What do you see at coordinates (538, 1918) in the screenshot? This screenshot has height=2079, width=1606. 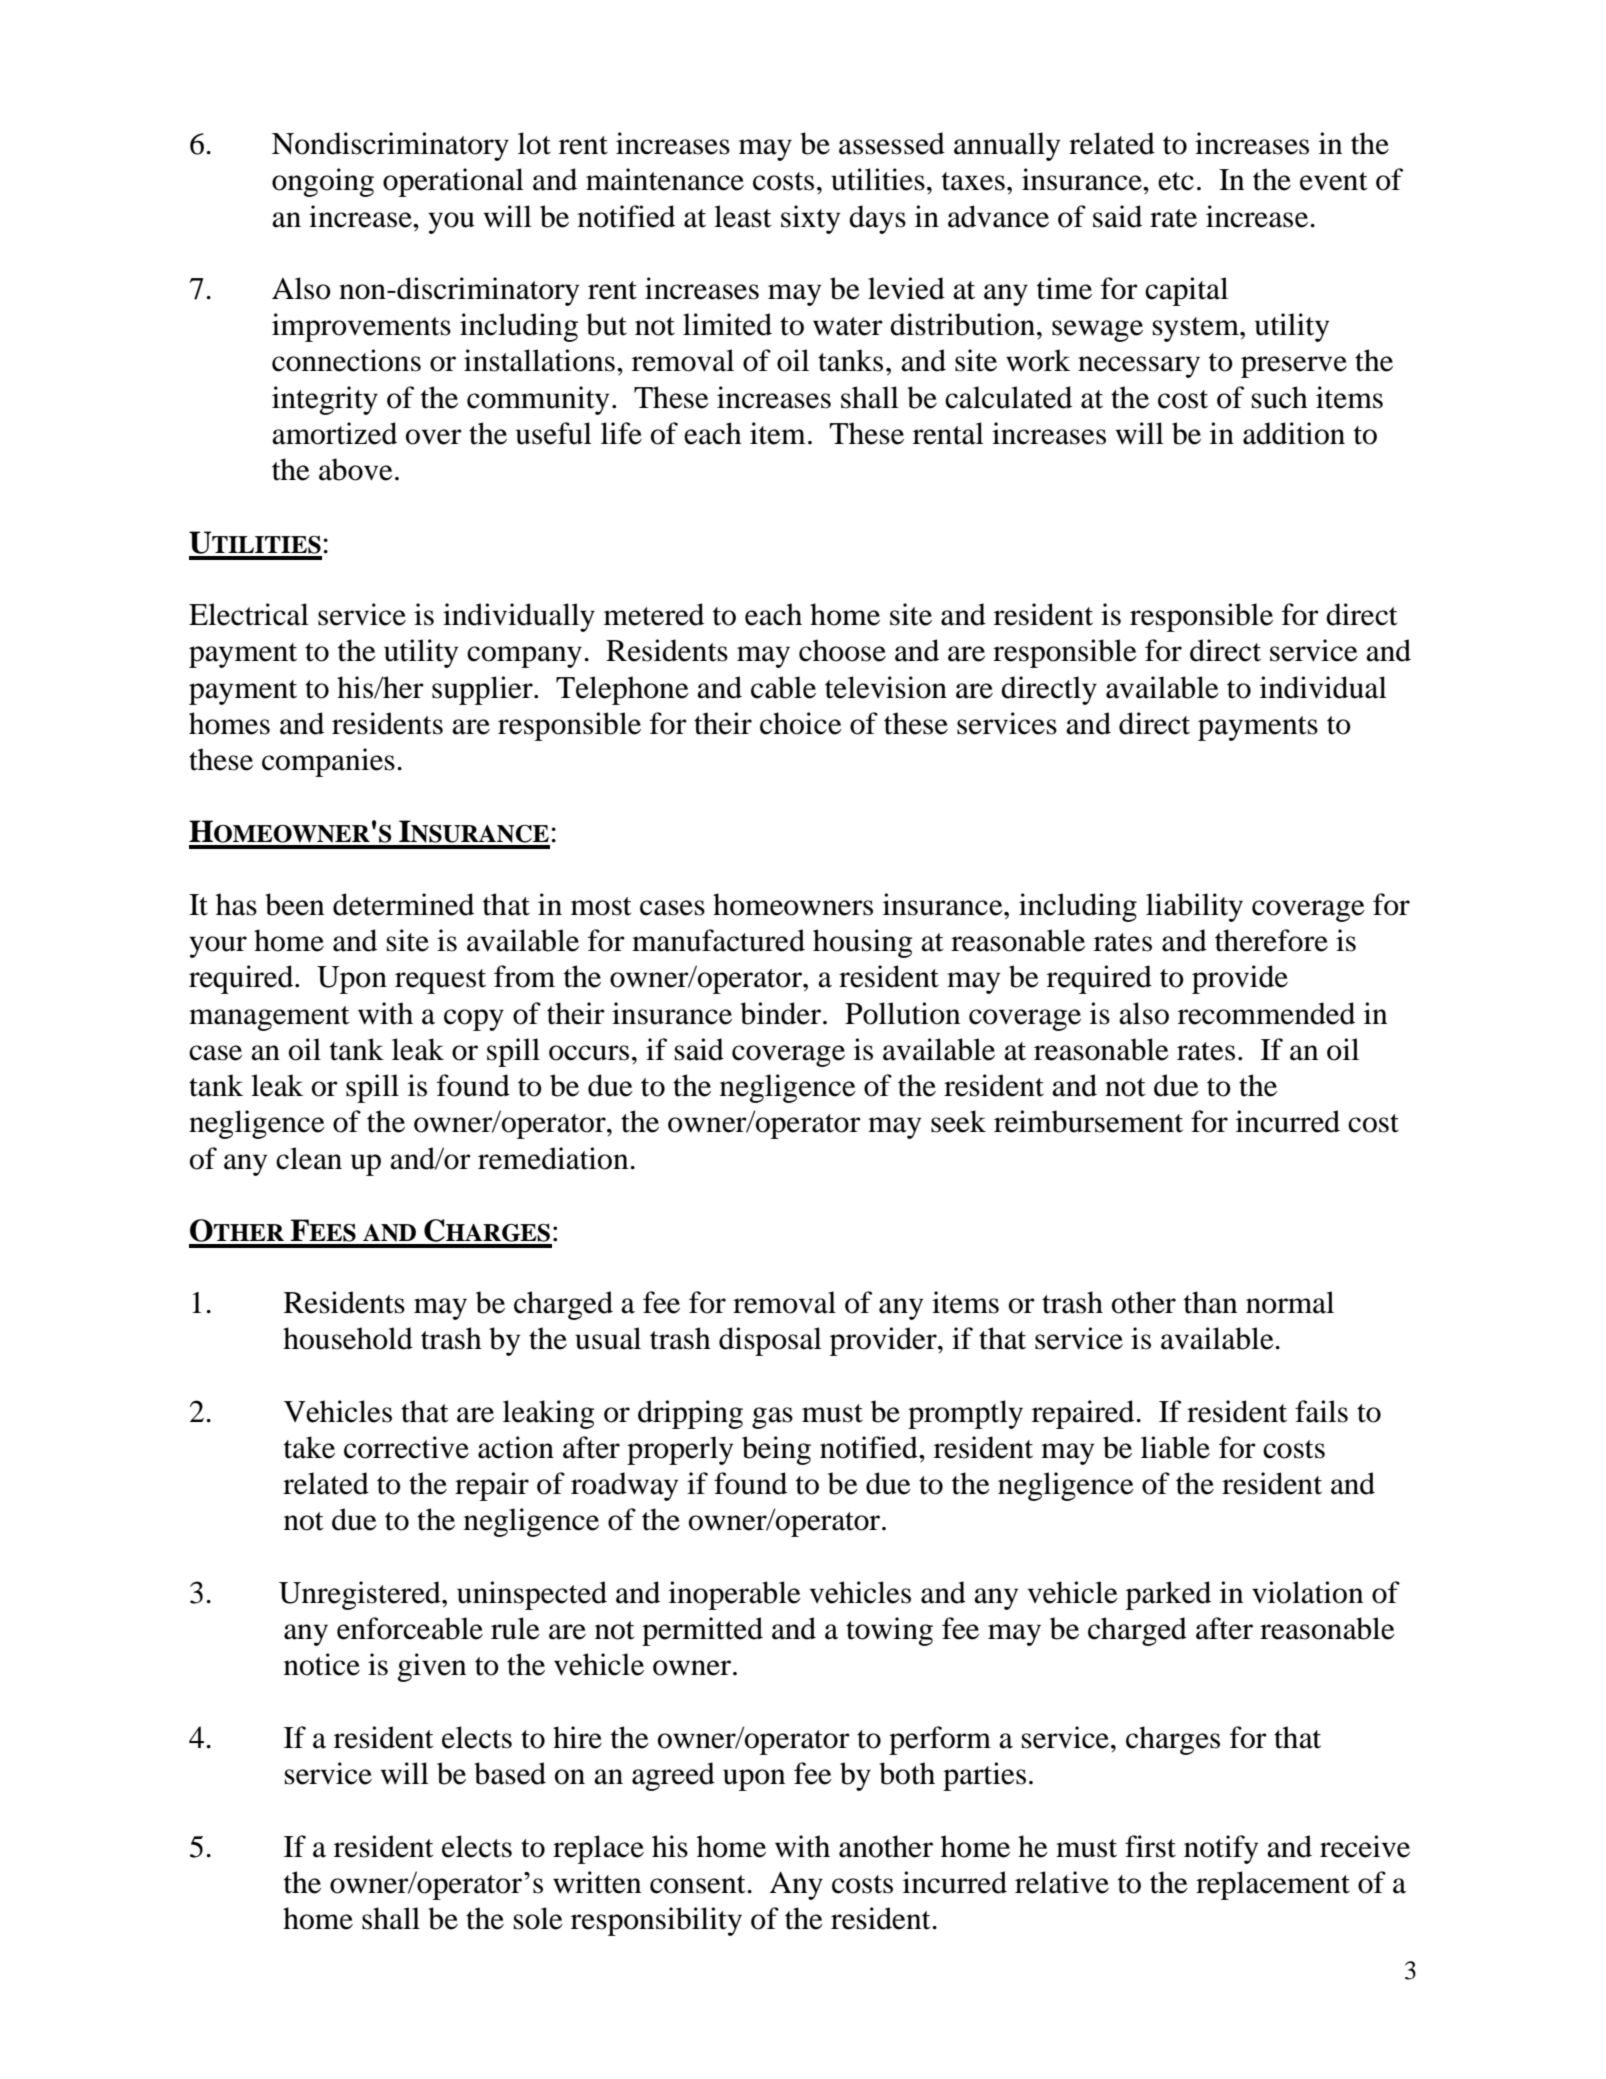 I see `sole` at bounding box center [538, 1918].
